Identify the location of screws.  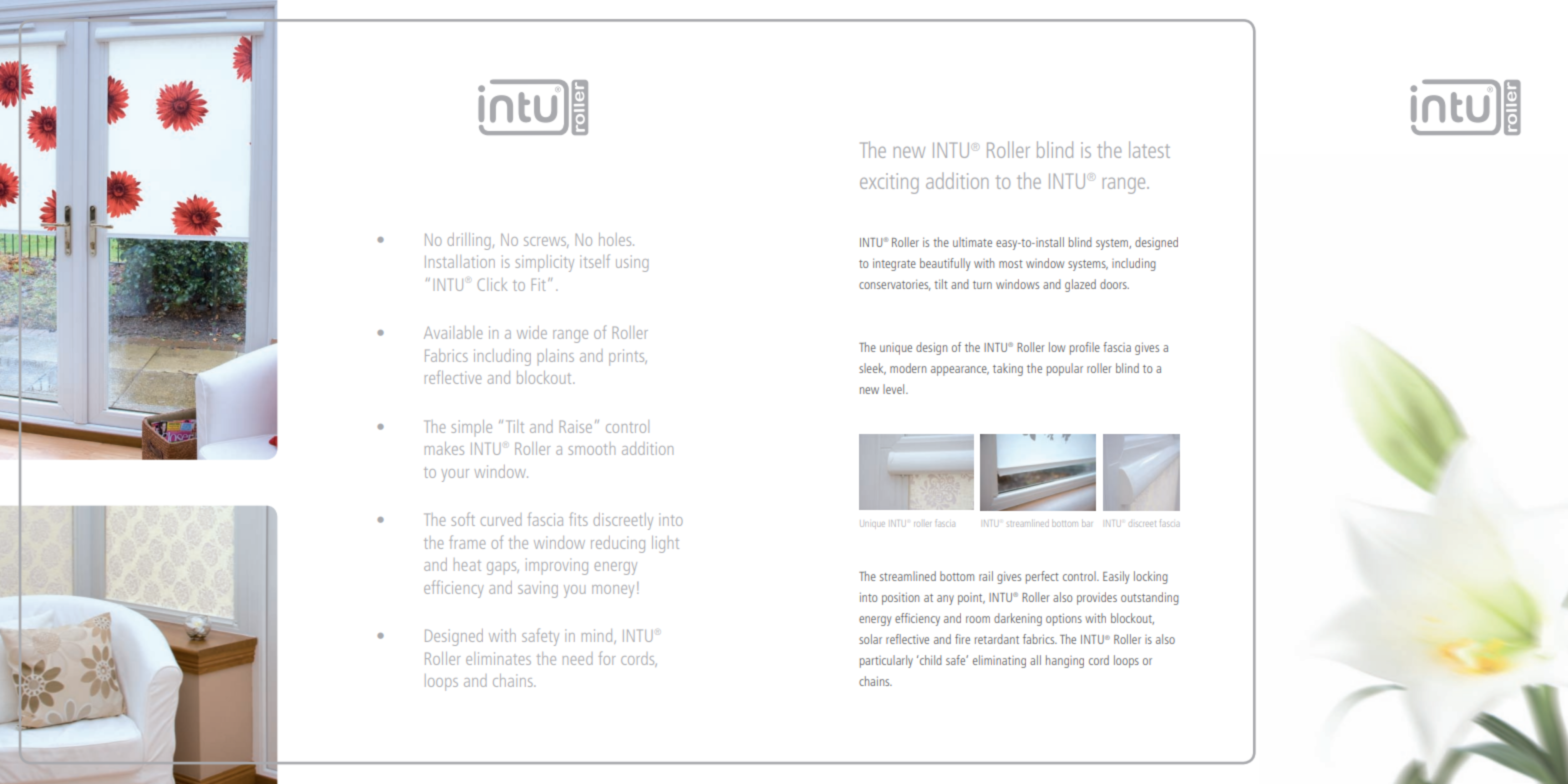
(546, 242).
